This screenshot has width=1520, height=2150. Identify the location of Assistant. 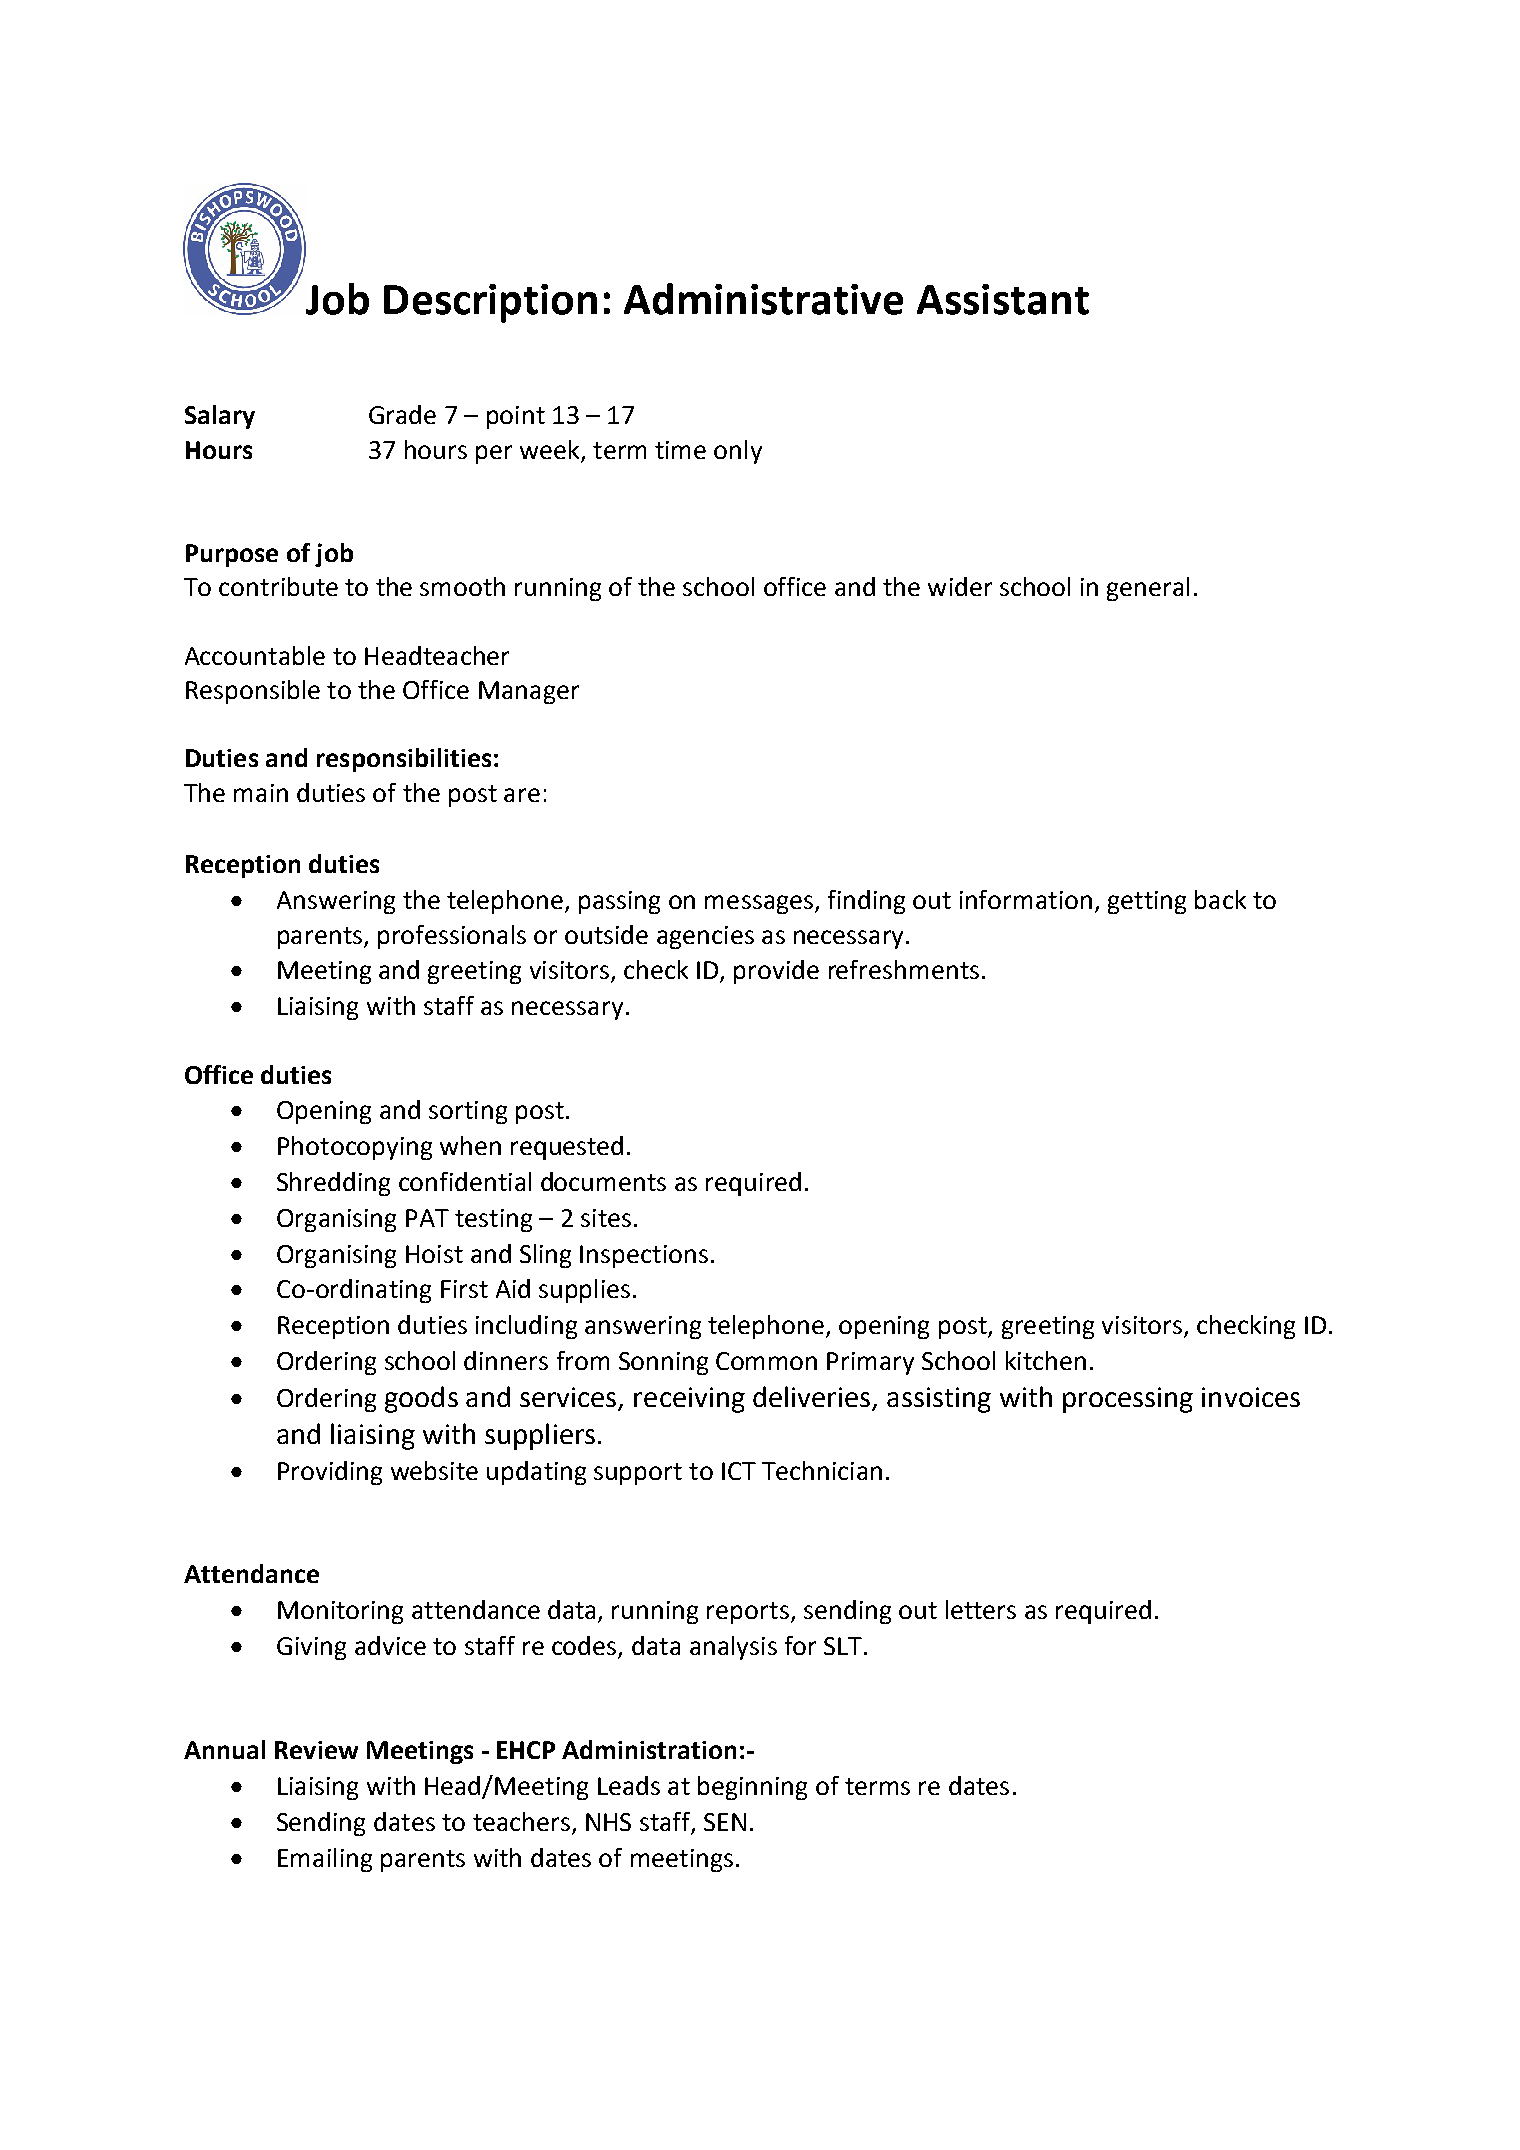
(1003, 299).
